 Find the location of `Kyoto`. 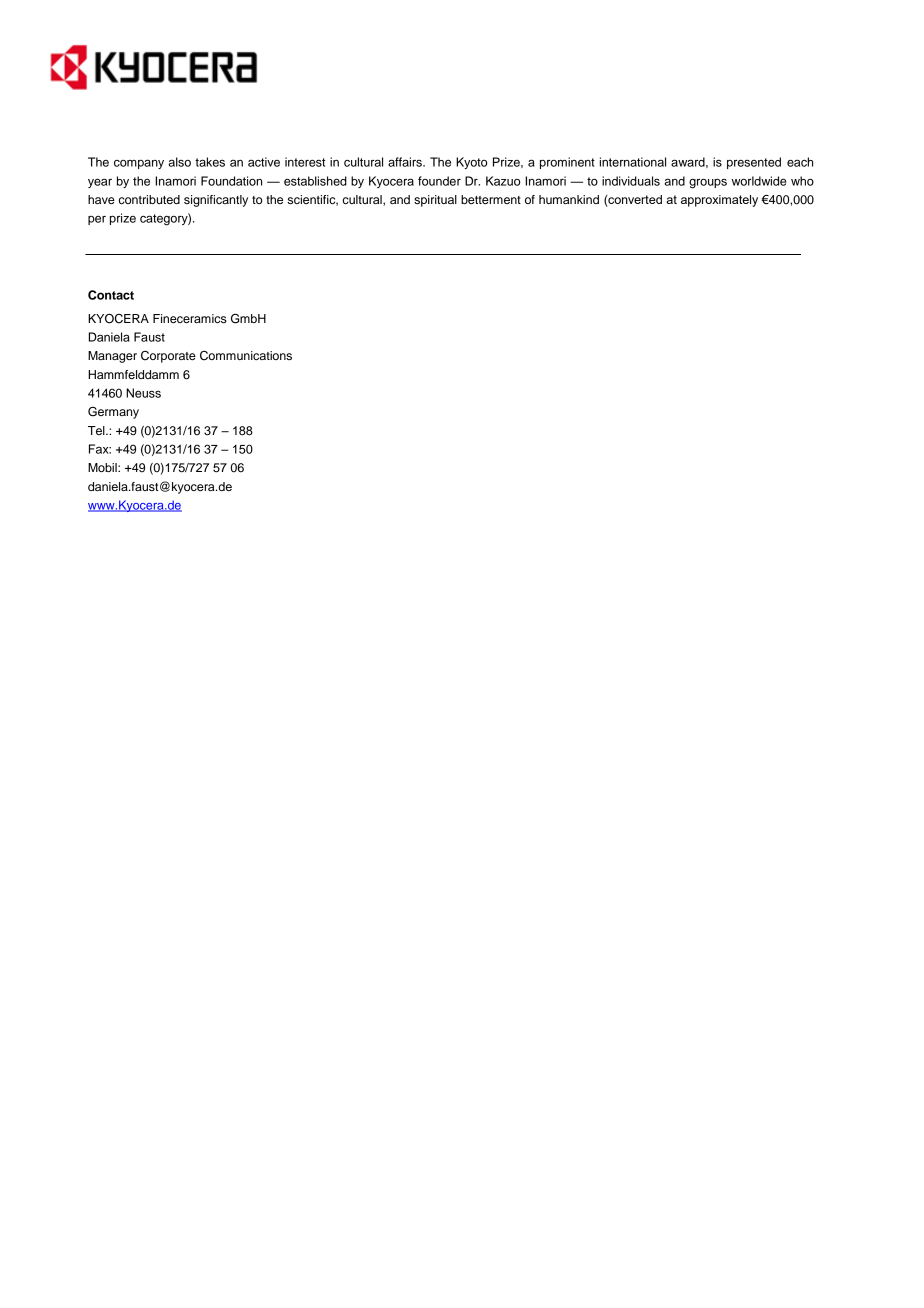

Kyoto is located at coordinates (471, 163).
